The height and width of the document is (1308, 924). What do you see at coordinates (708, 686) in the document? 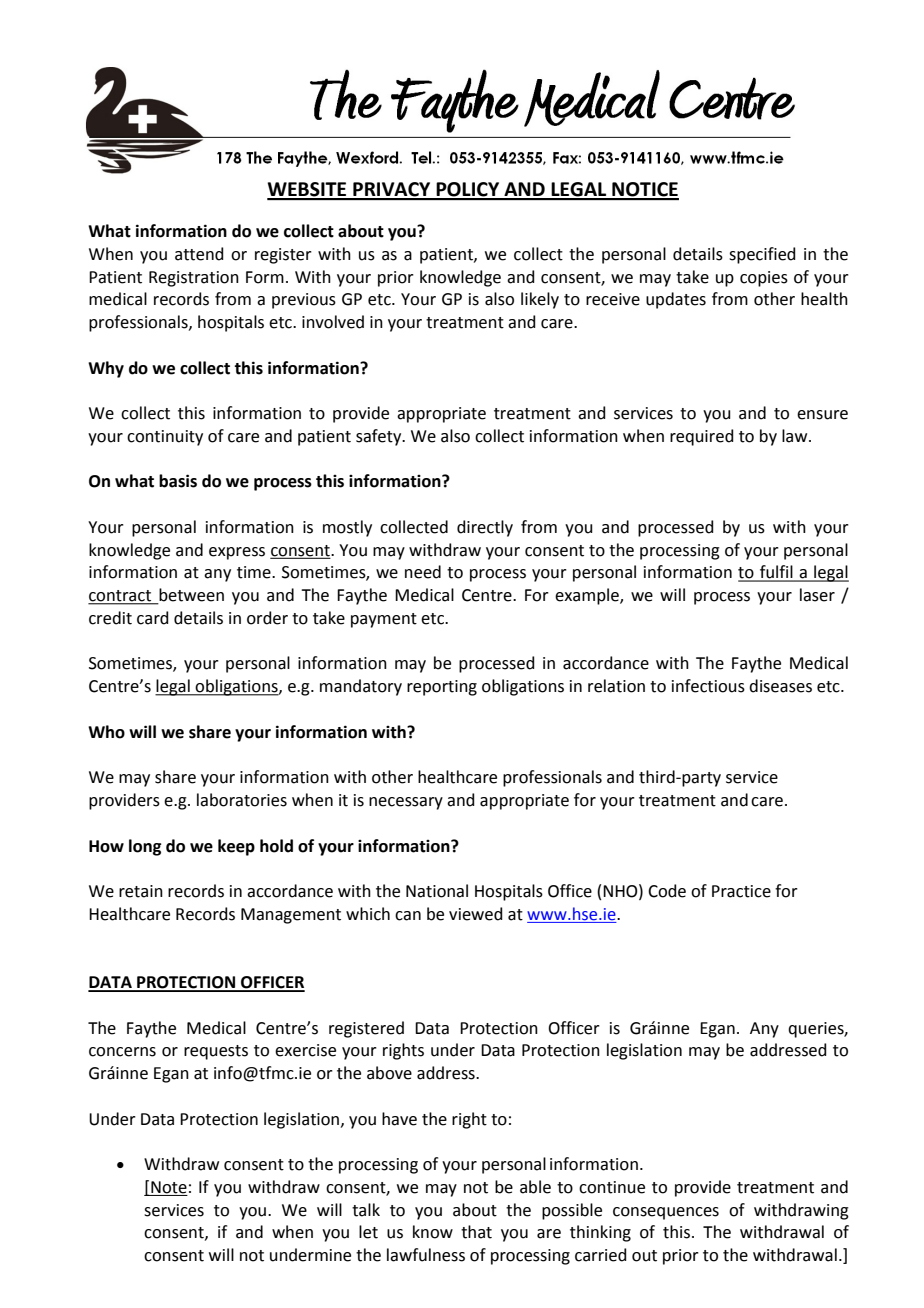
I see `infectious` at bounding box center [708, 686].
